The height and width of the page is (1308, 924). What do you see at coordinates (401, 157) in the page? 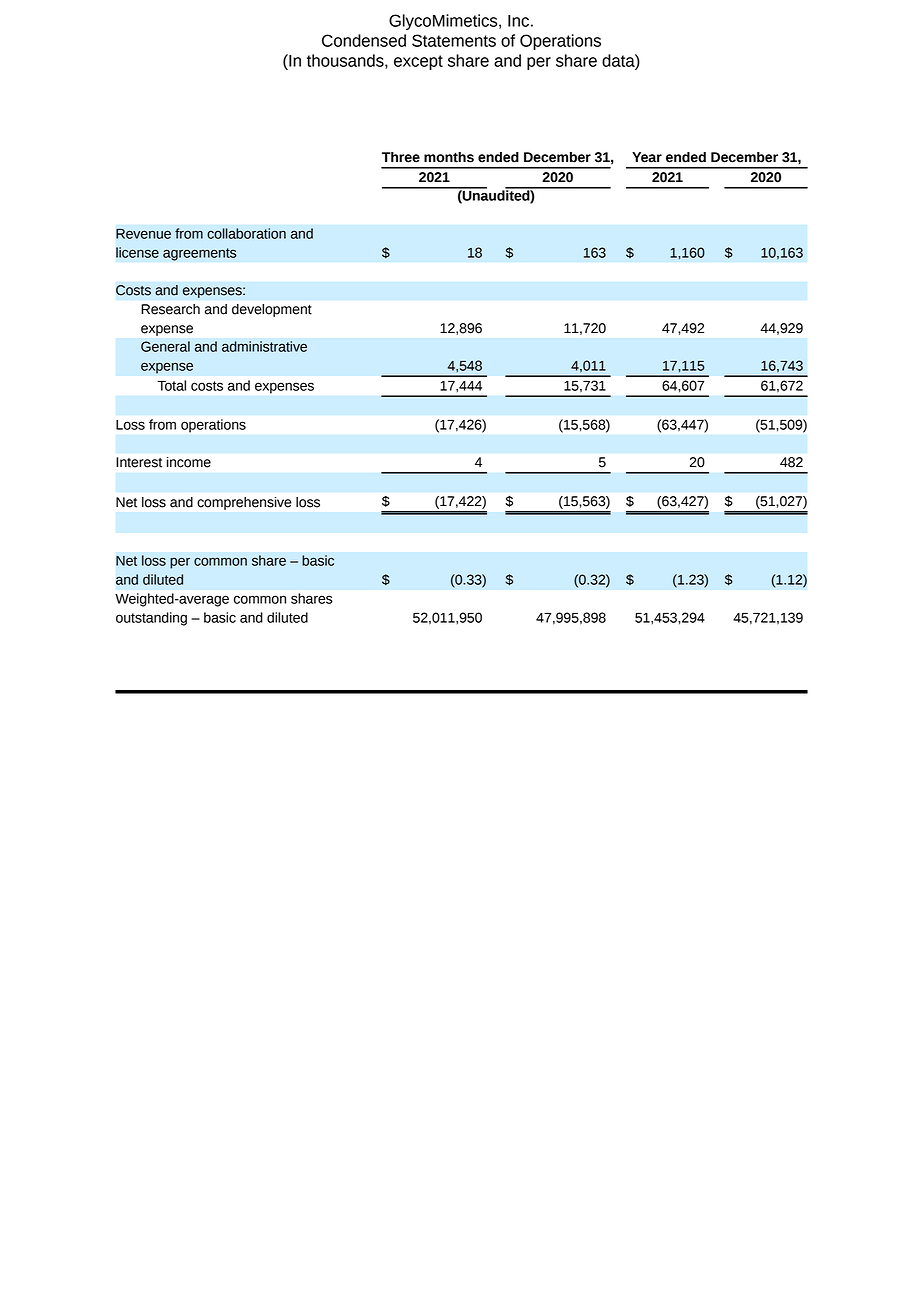
I see `Three` at bounding box center [401, 157].
